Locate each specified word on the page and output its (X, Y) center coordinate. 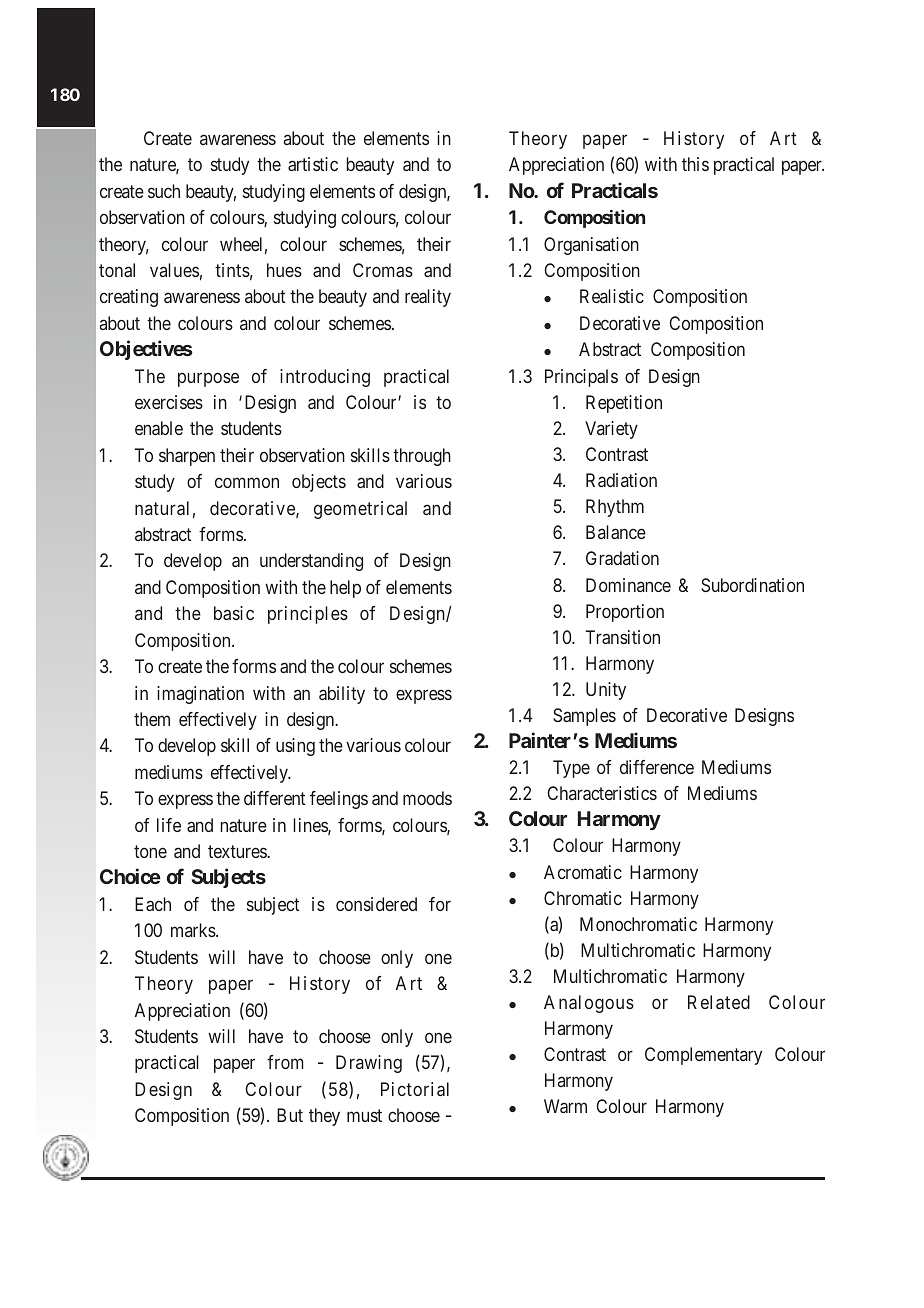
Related (719, 1002)
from (285, 1062)
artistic (313, 164)
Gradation (622, 558)
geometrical (360, 510)
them (152, 719)
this (695, 164)
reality (428, 298)
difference (657, 767)
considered (376, 904)
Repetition (624, 404)
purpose (208, 379)
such (164, 191)
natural (162, 508)
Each (153, 904)
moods (427, 798)
